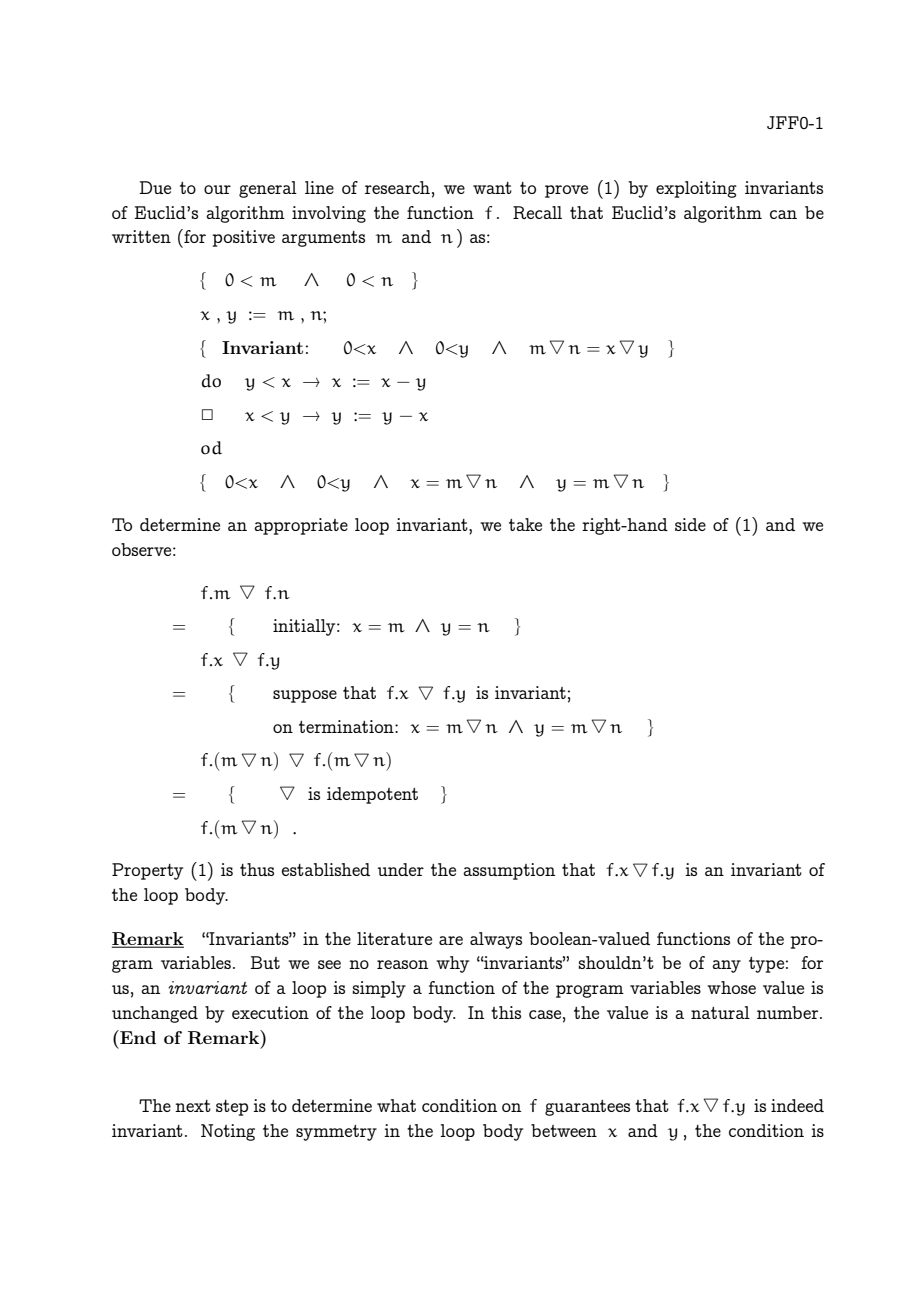 This screenshot has width=924, height=1308. Describe the element at coordinates (372, 795) in the screenshot. I see `idempotent` at that location.
